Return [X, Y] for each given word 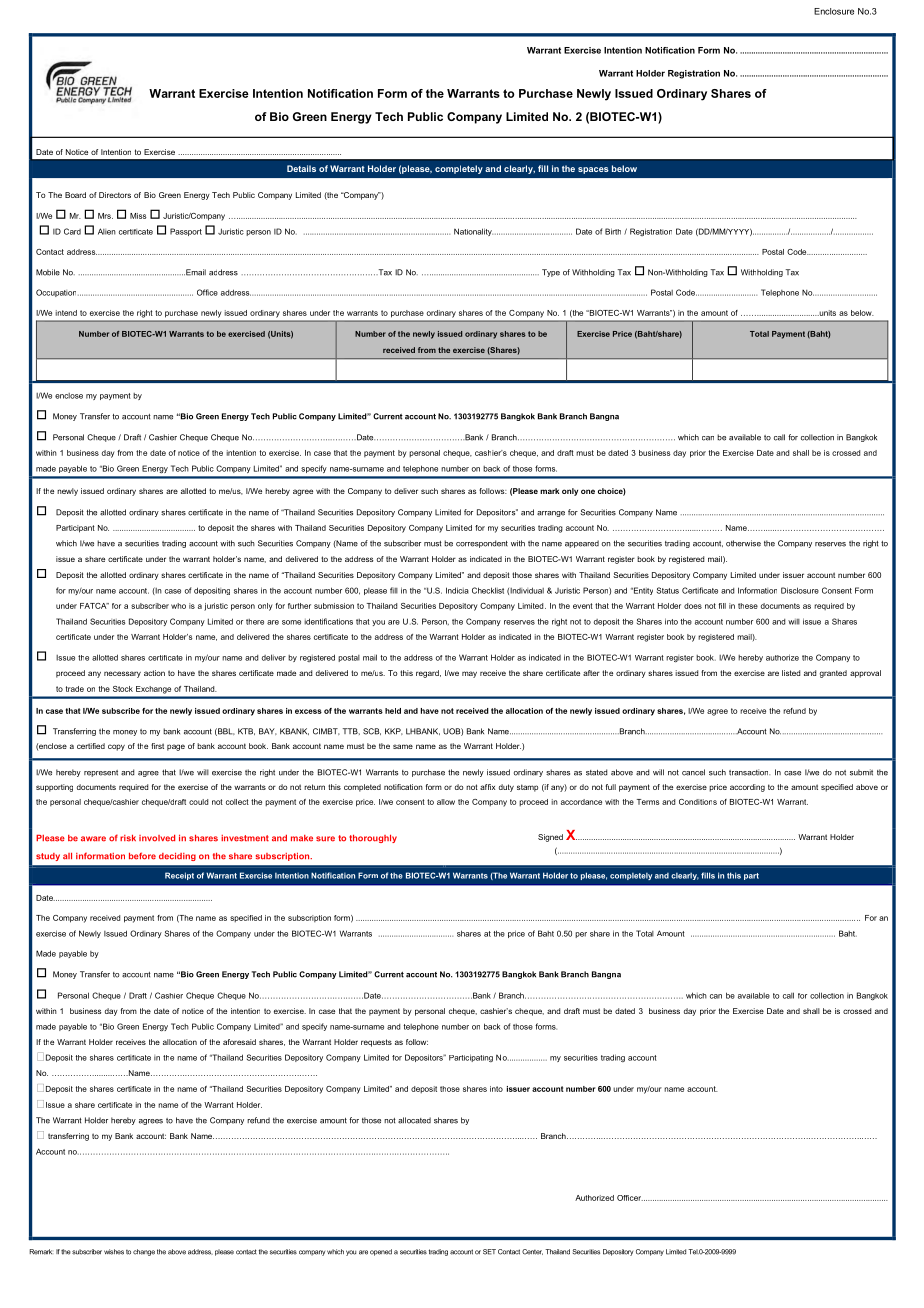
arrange [551, 514]
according [747, 788]
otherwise [743, 543]
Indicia [457, 590]
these [748, 606]
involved [157, 838]
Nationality [473, 232]
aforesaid [239, 1042]
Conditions [698, 802]
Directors [115, 195]
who [178, 606]
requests [376, 1043]
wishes [114, 1252]
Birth [613, 231]
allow [446, 802]
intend [66, 313]
